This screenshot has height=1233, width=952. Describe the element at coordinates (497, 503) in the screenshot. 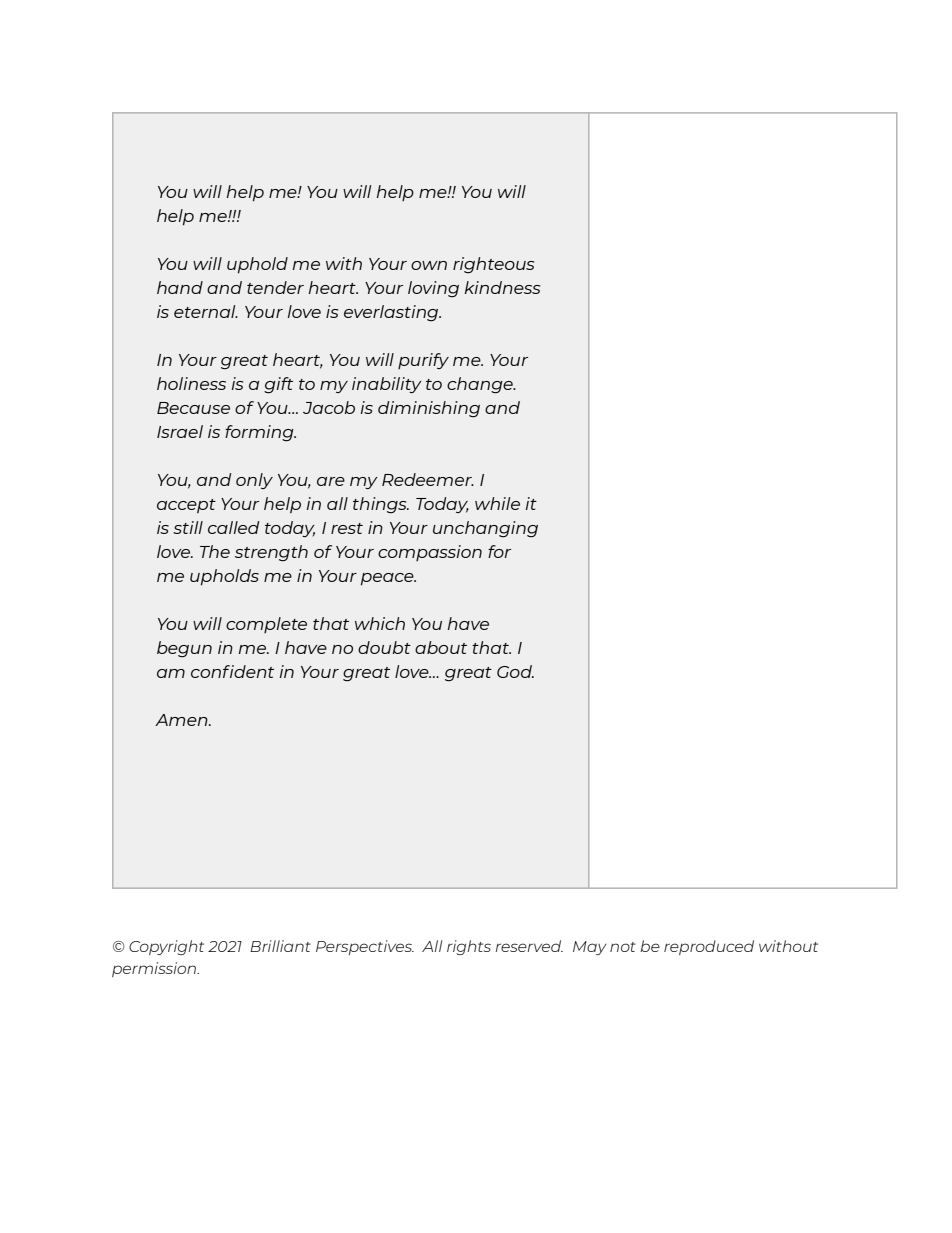

I see `while` at that location.
